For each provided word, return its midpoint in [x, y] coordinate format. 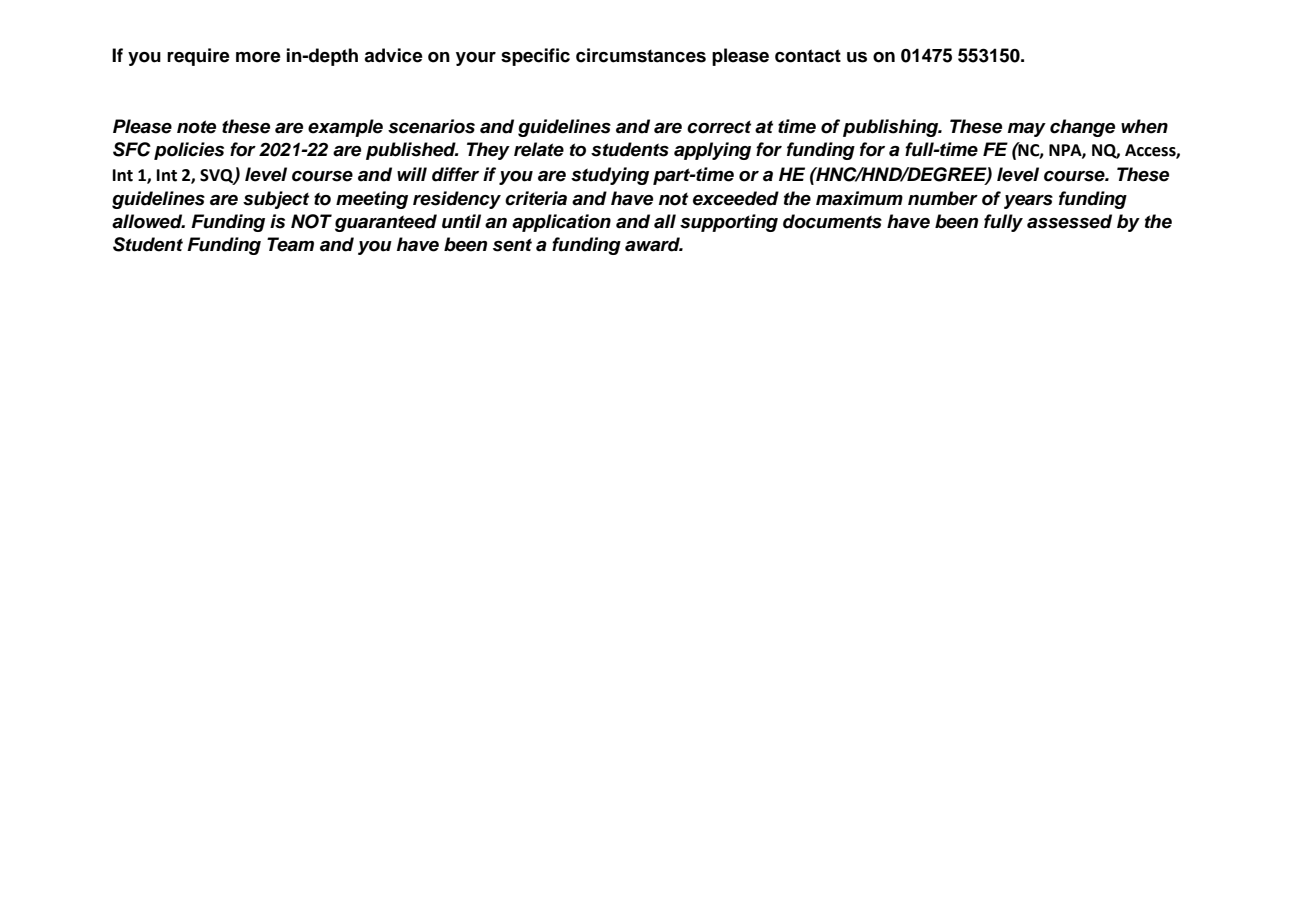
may [1027, 130]
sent [512, 245]
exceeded [736, 198]
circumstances [641, 55]
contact [808, 56]
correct [719, 127]
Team [290, 244]
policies [189, 151]
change [1082, 128]
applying [712, 151]
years [1028, 202]
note [196, 127]
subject [276, 200]
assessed [1069, 221]
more [258, 57]
